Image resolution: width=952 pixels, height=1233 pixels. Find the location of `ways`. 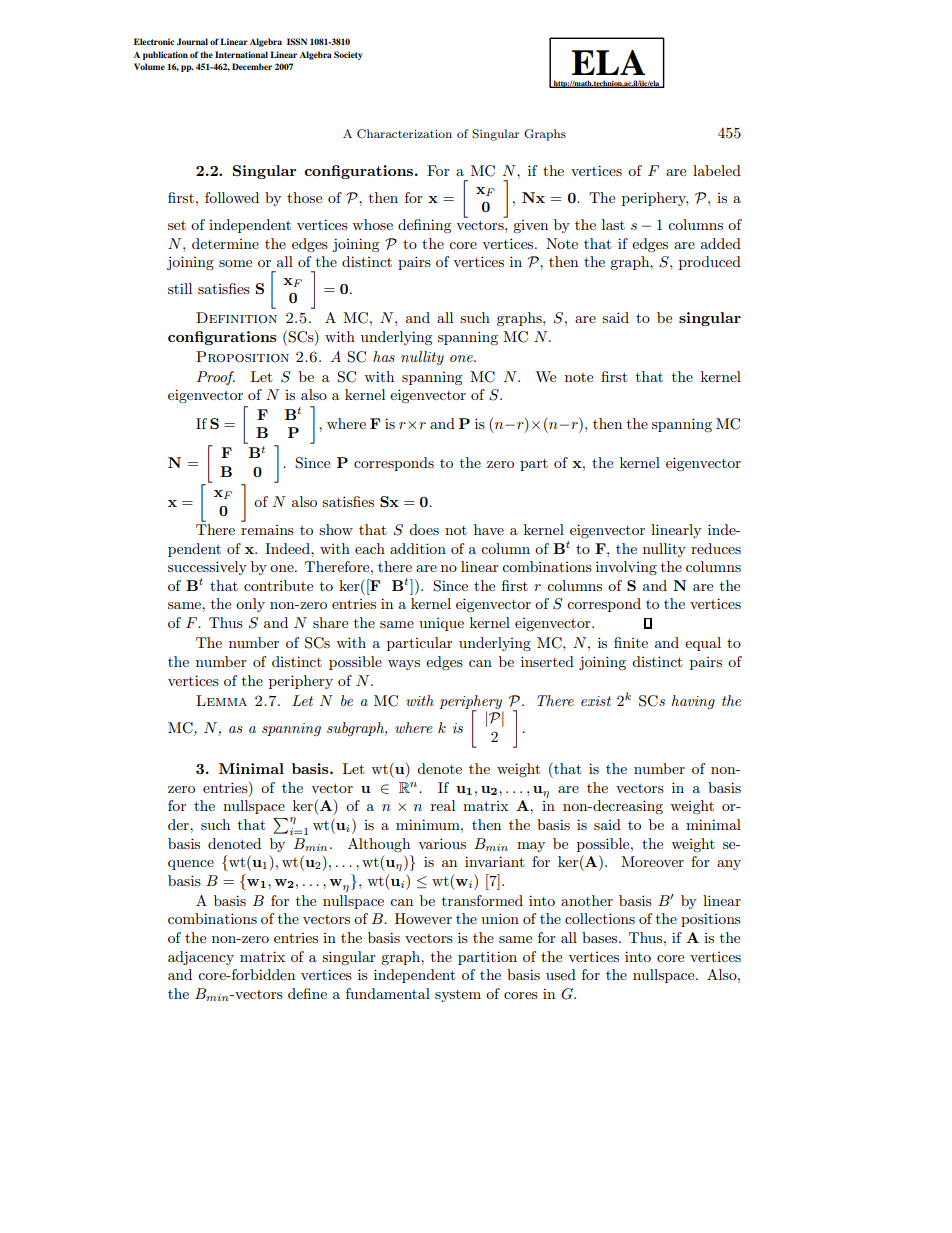

ways is located at coordinates (404, 665).
